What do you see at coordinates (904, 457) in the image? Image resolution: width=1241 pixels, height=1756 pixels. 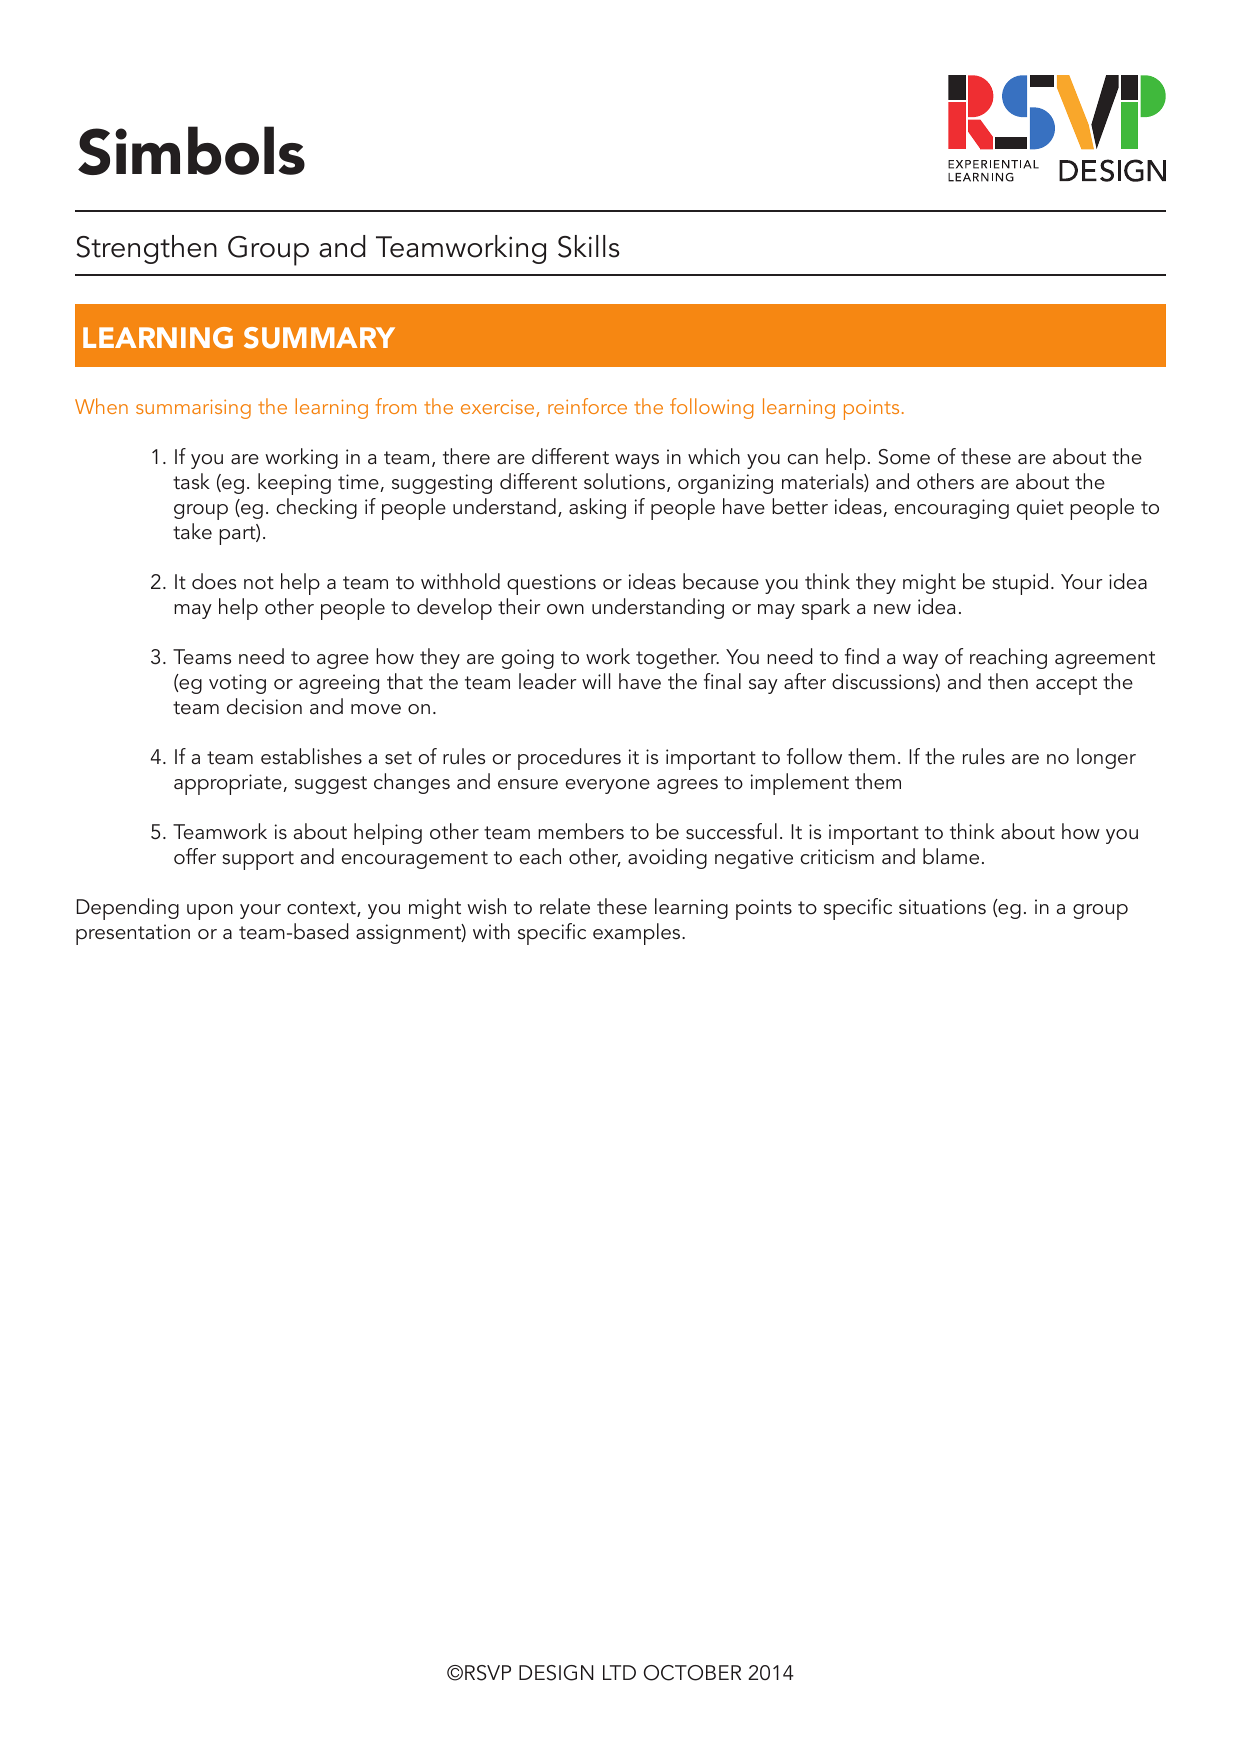 I see `Some` at bounding box center [904, 457].
